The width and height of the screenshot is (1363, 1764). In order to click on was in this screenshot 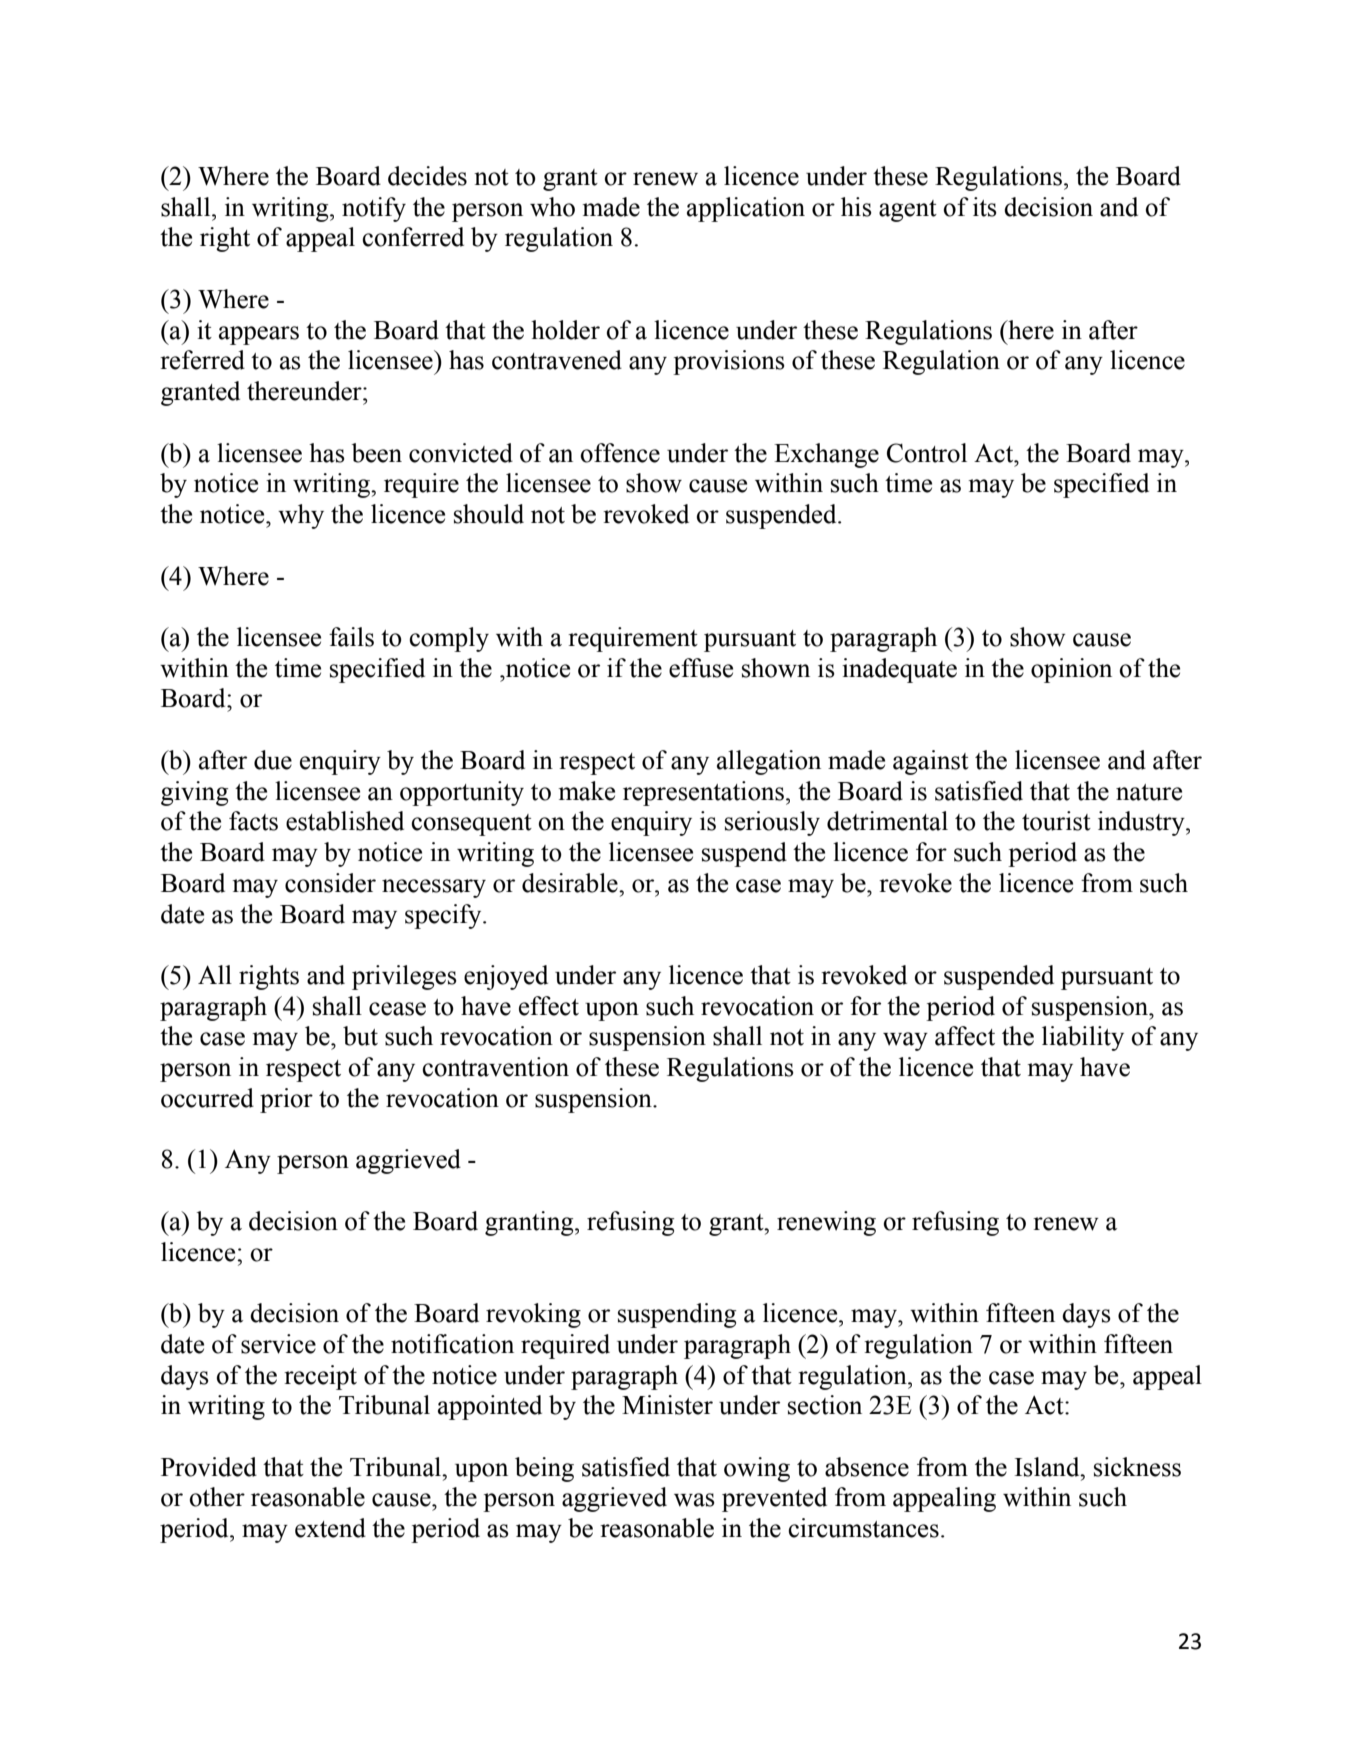, I will do `click(694, 1500)`.
